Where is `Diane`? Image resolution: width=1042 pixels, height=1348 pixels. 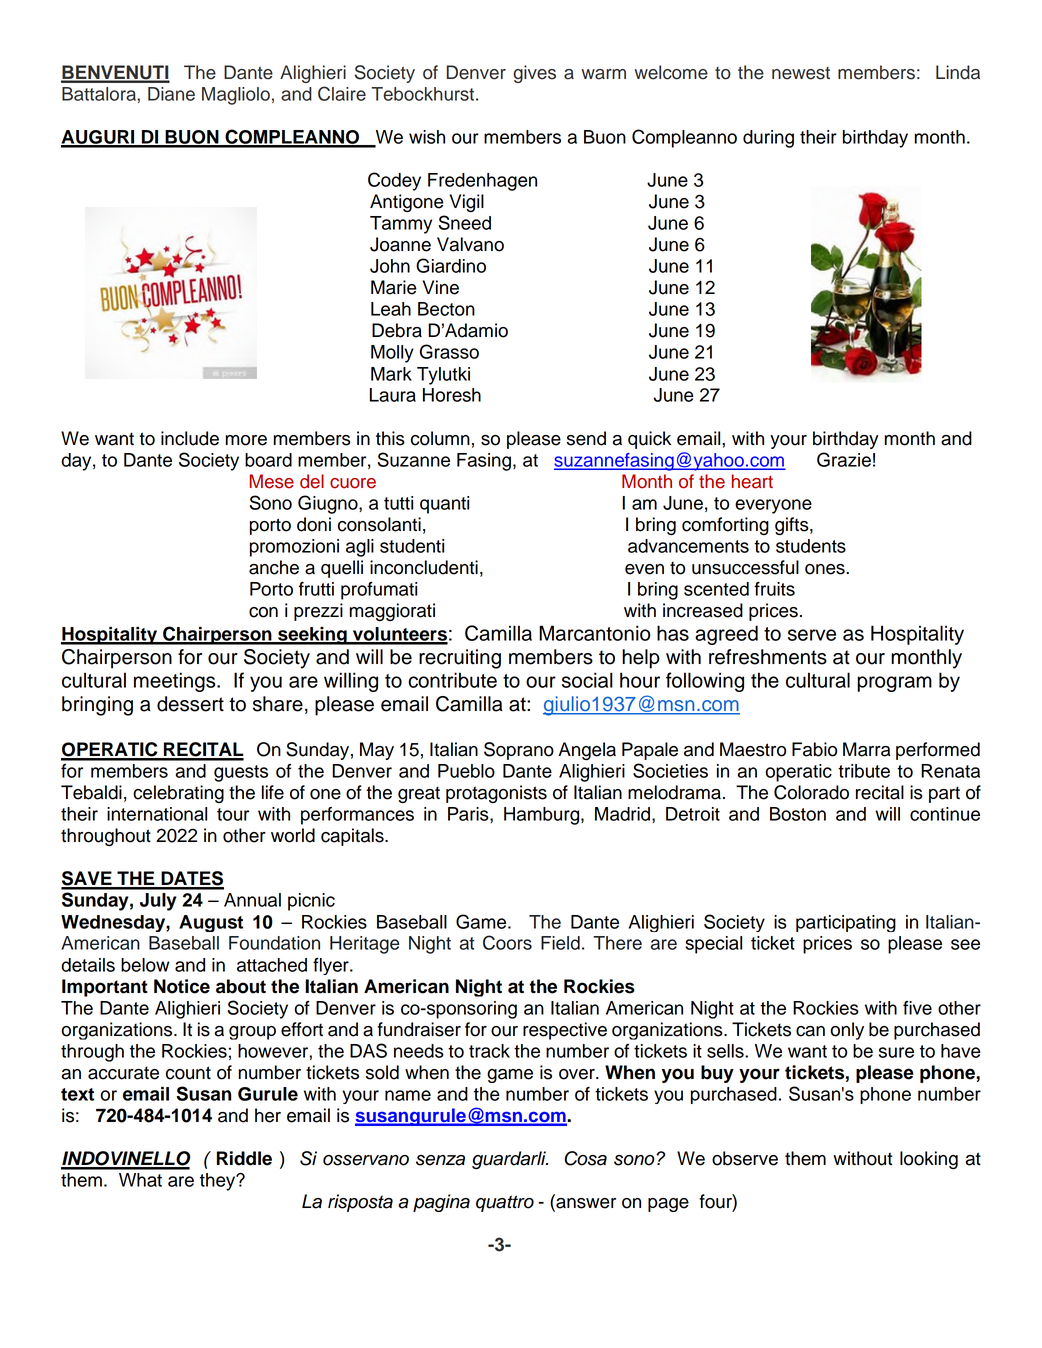
Diane is located at coordinates (171, 94).
